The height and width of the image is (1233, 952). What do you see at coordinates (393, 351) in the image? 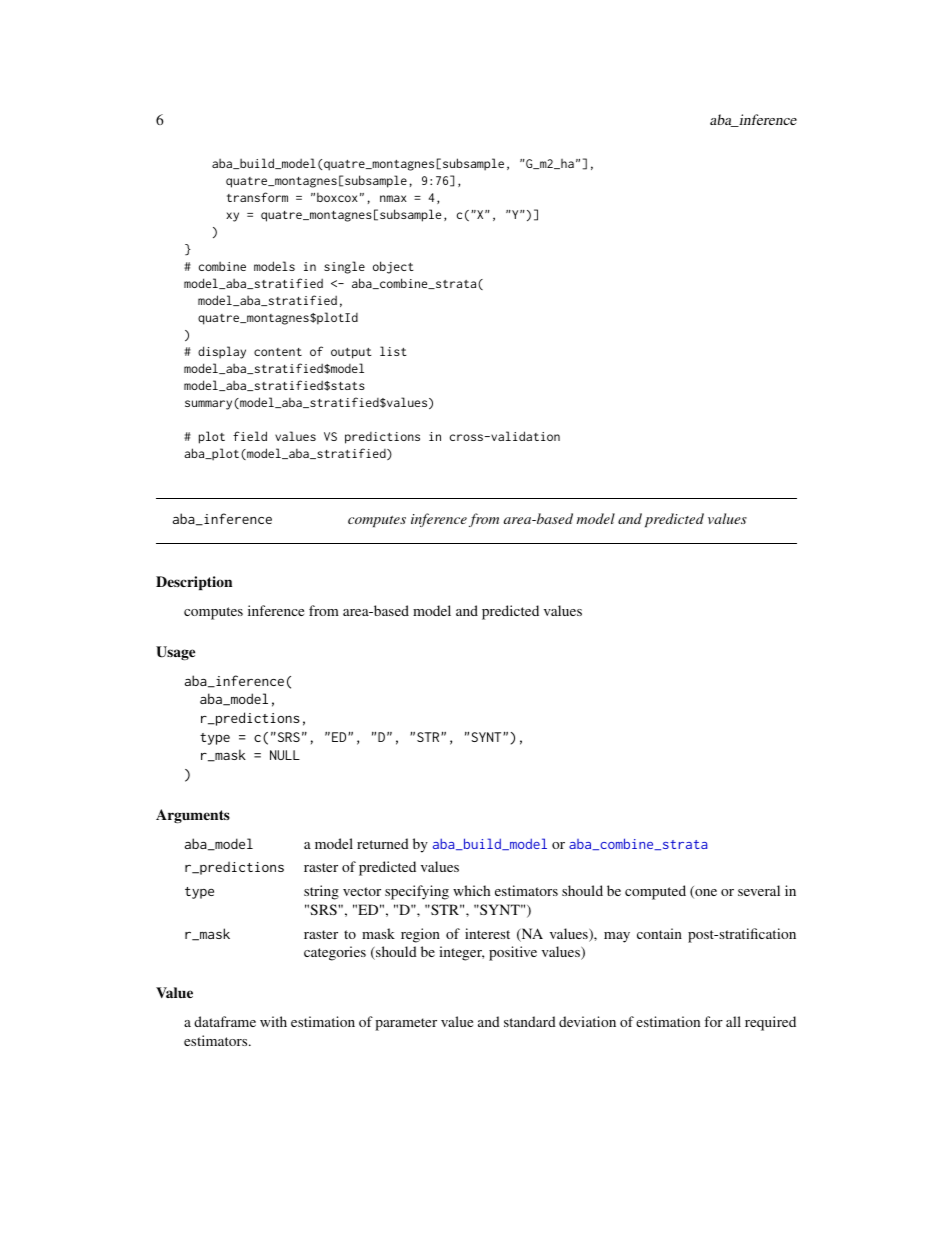
I see `list` at bounding box center [393, 351].
